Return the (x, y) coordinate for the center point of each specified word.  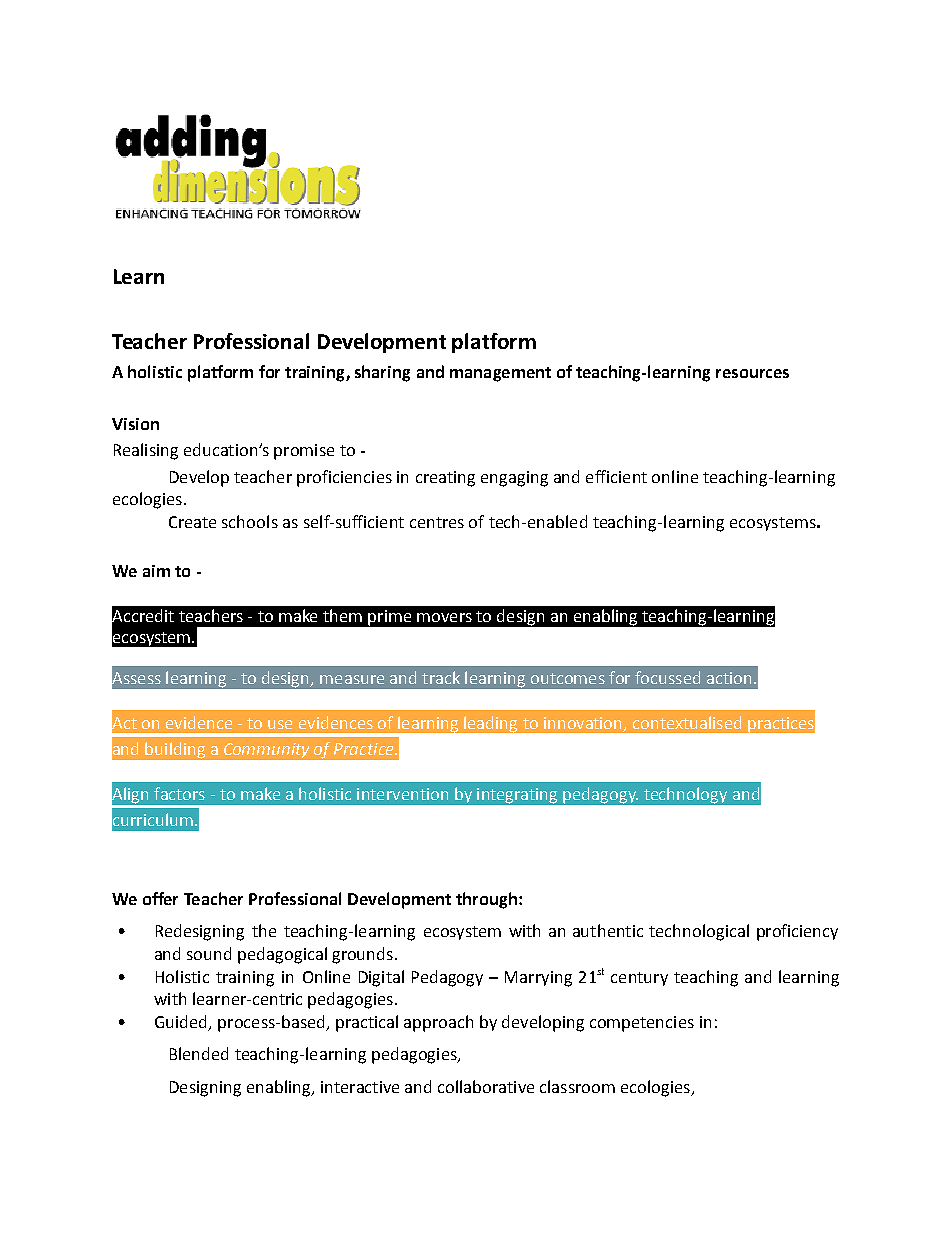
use (280, 724)
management (500, 374)
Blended (199, 1053)
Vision (135, 424)
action (729, 678)
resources (752, 373)
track (441, 677)
